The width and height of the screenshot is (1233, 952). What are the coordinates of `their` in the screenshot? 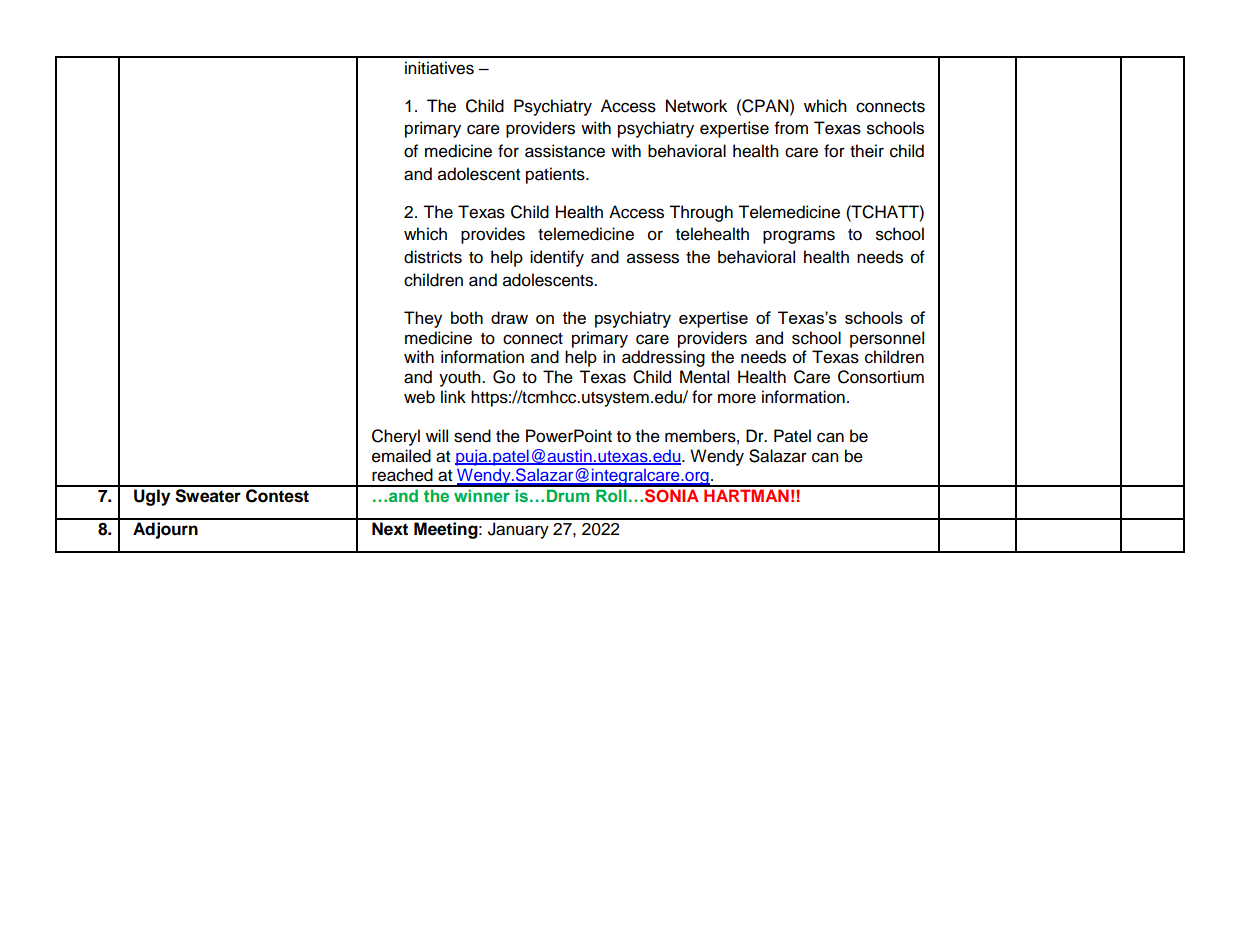 It's located at (867, 151).
